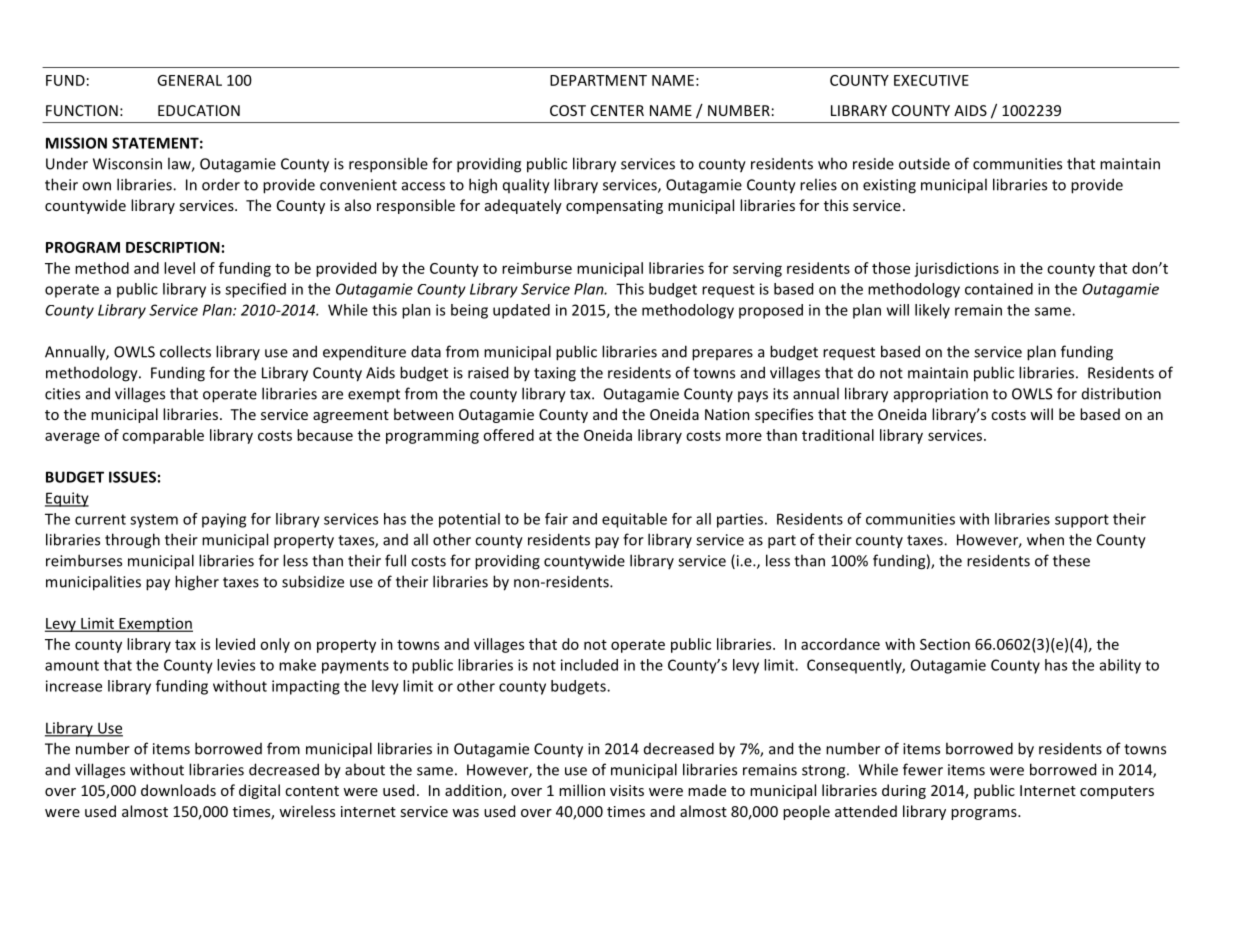 Image resolution: width=1233 pixels, height=952 pixels. I want to click on CENTER, so click(617, 110).
